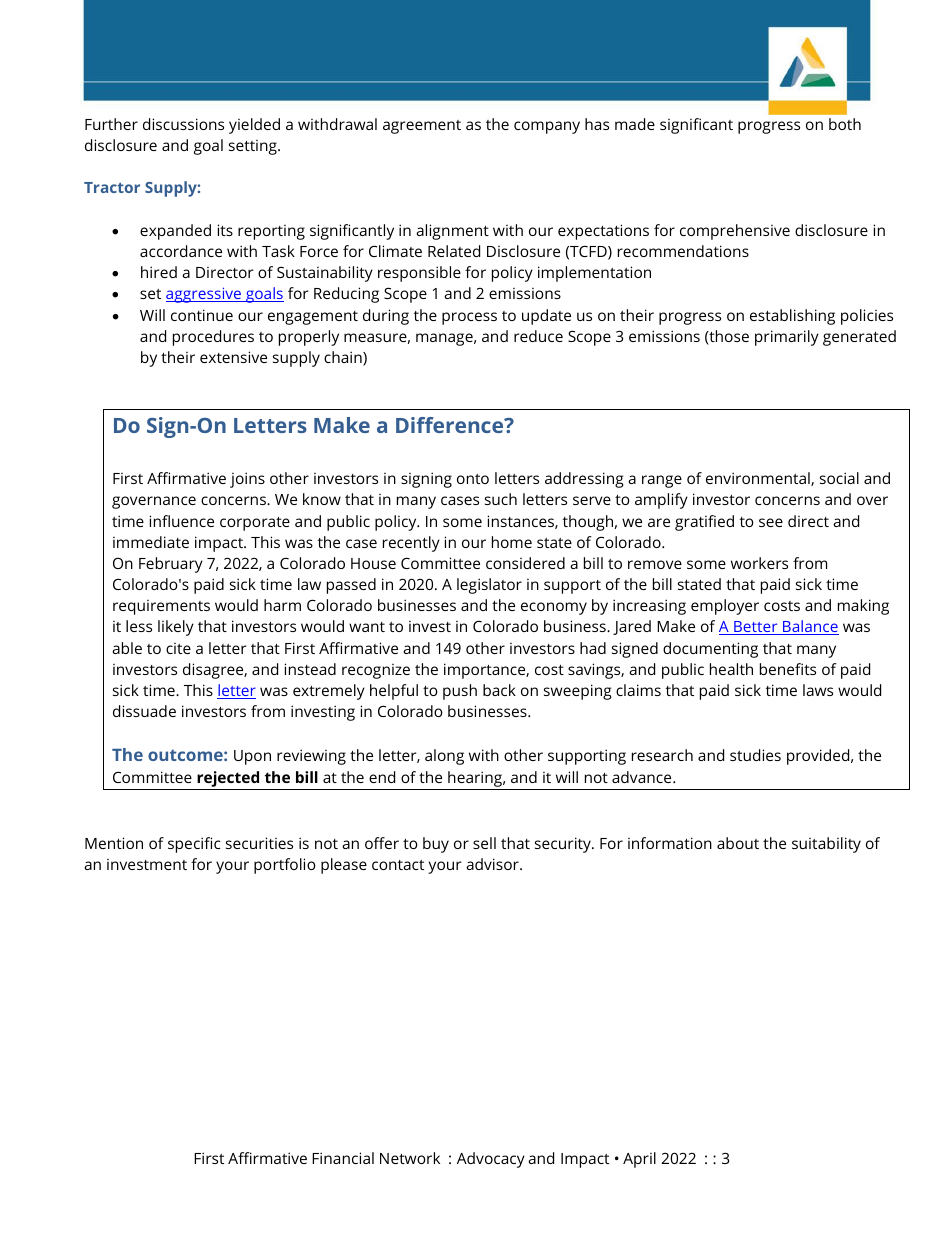  What do you see at coordinates (178, 648) in the page?
I see `cite` at bounding box center [178, 648].
